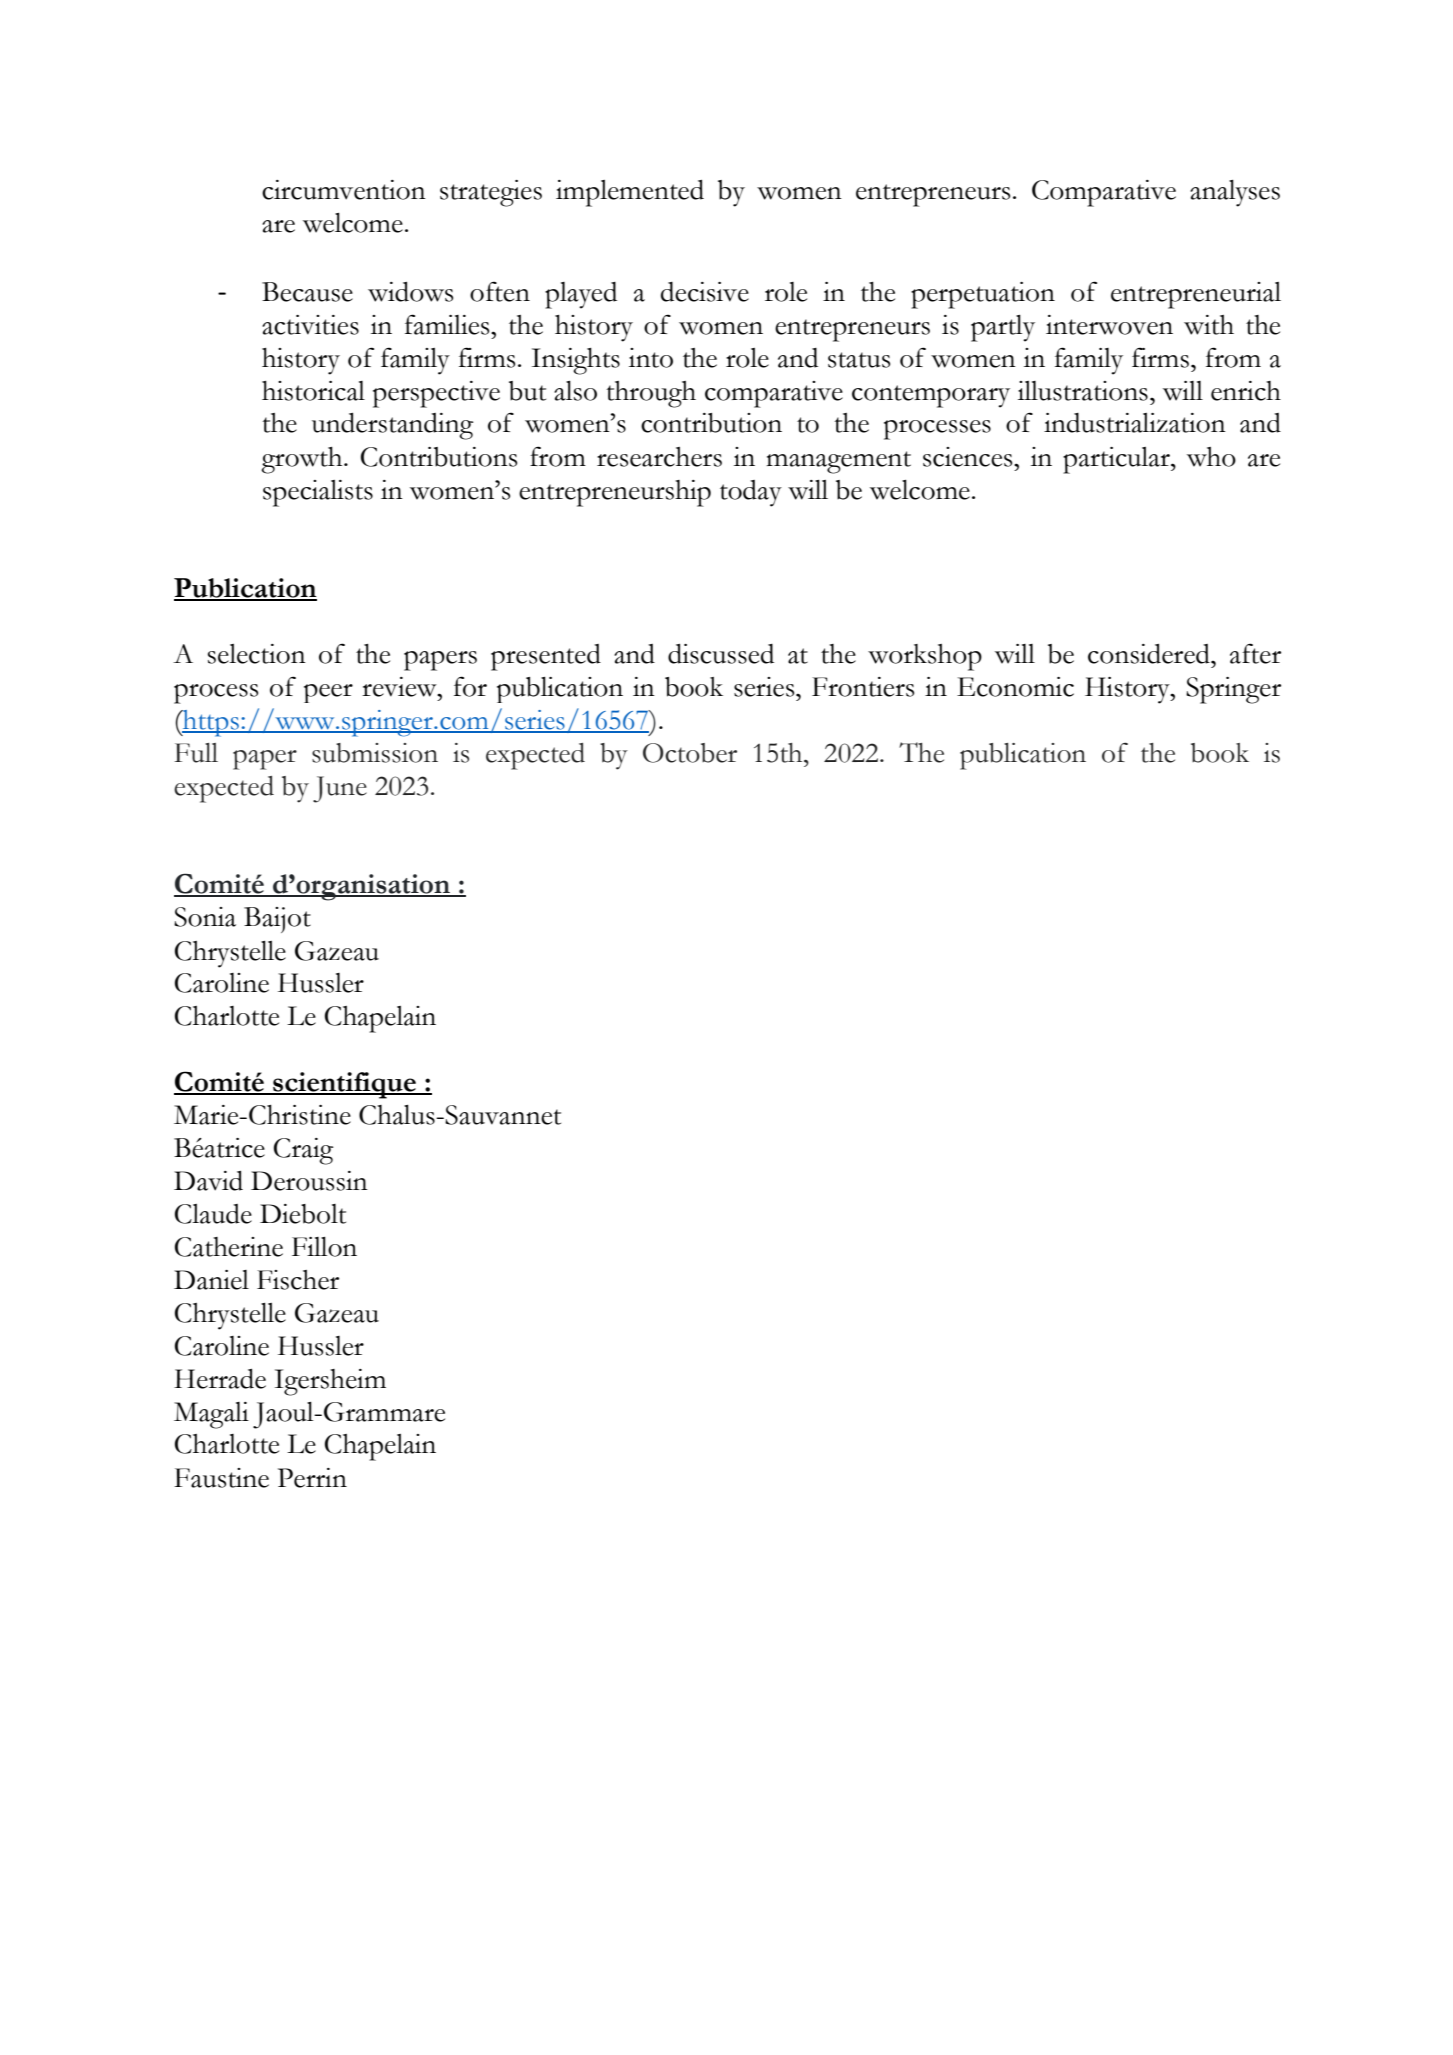  I want to click on Daniel, so click(211, 1280).
